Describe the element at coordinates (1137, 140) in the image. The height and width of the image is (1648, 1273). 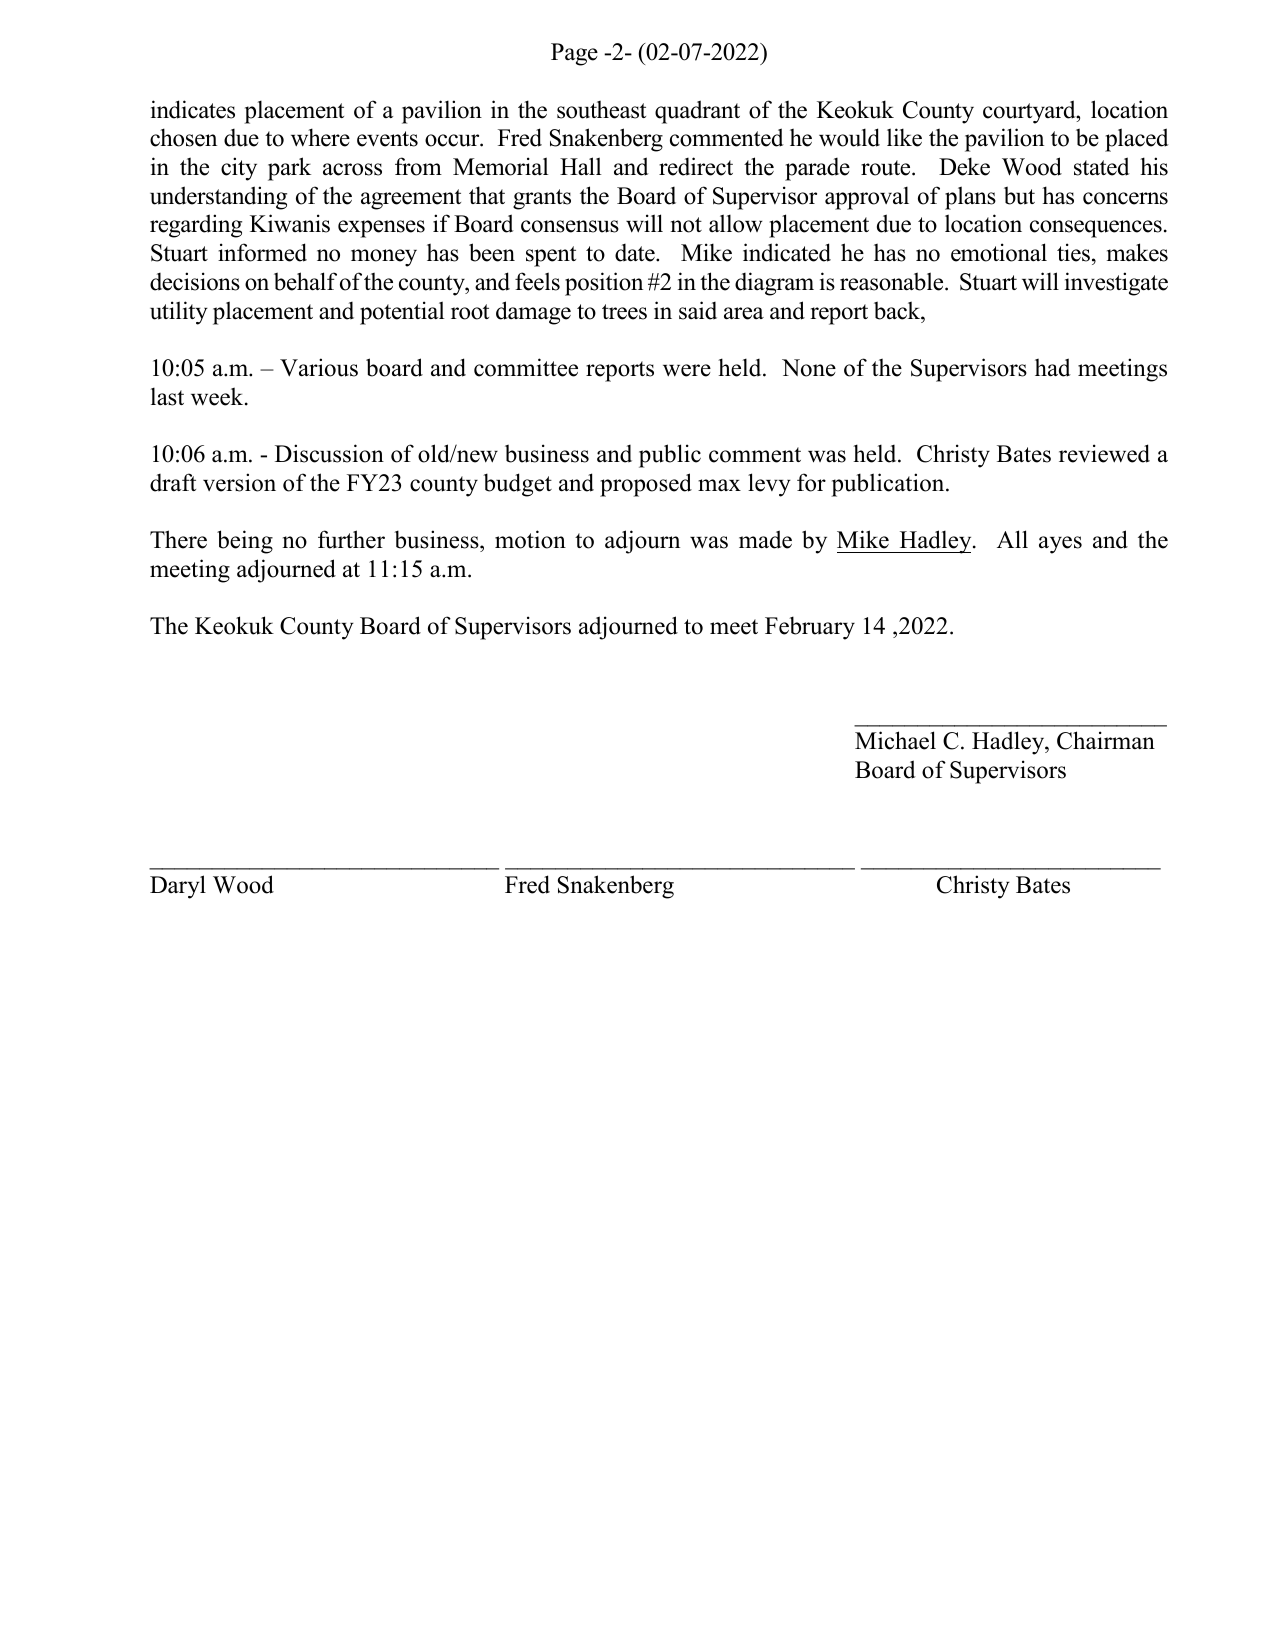
I see `placed` at that location.
